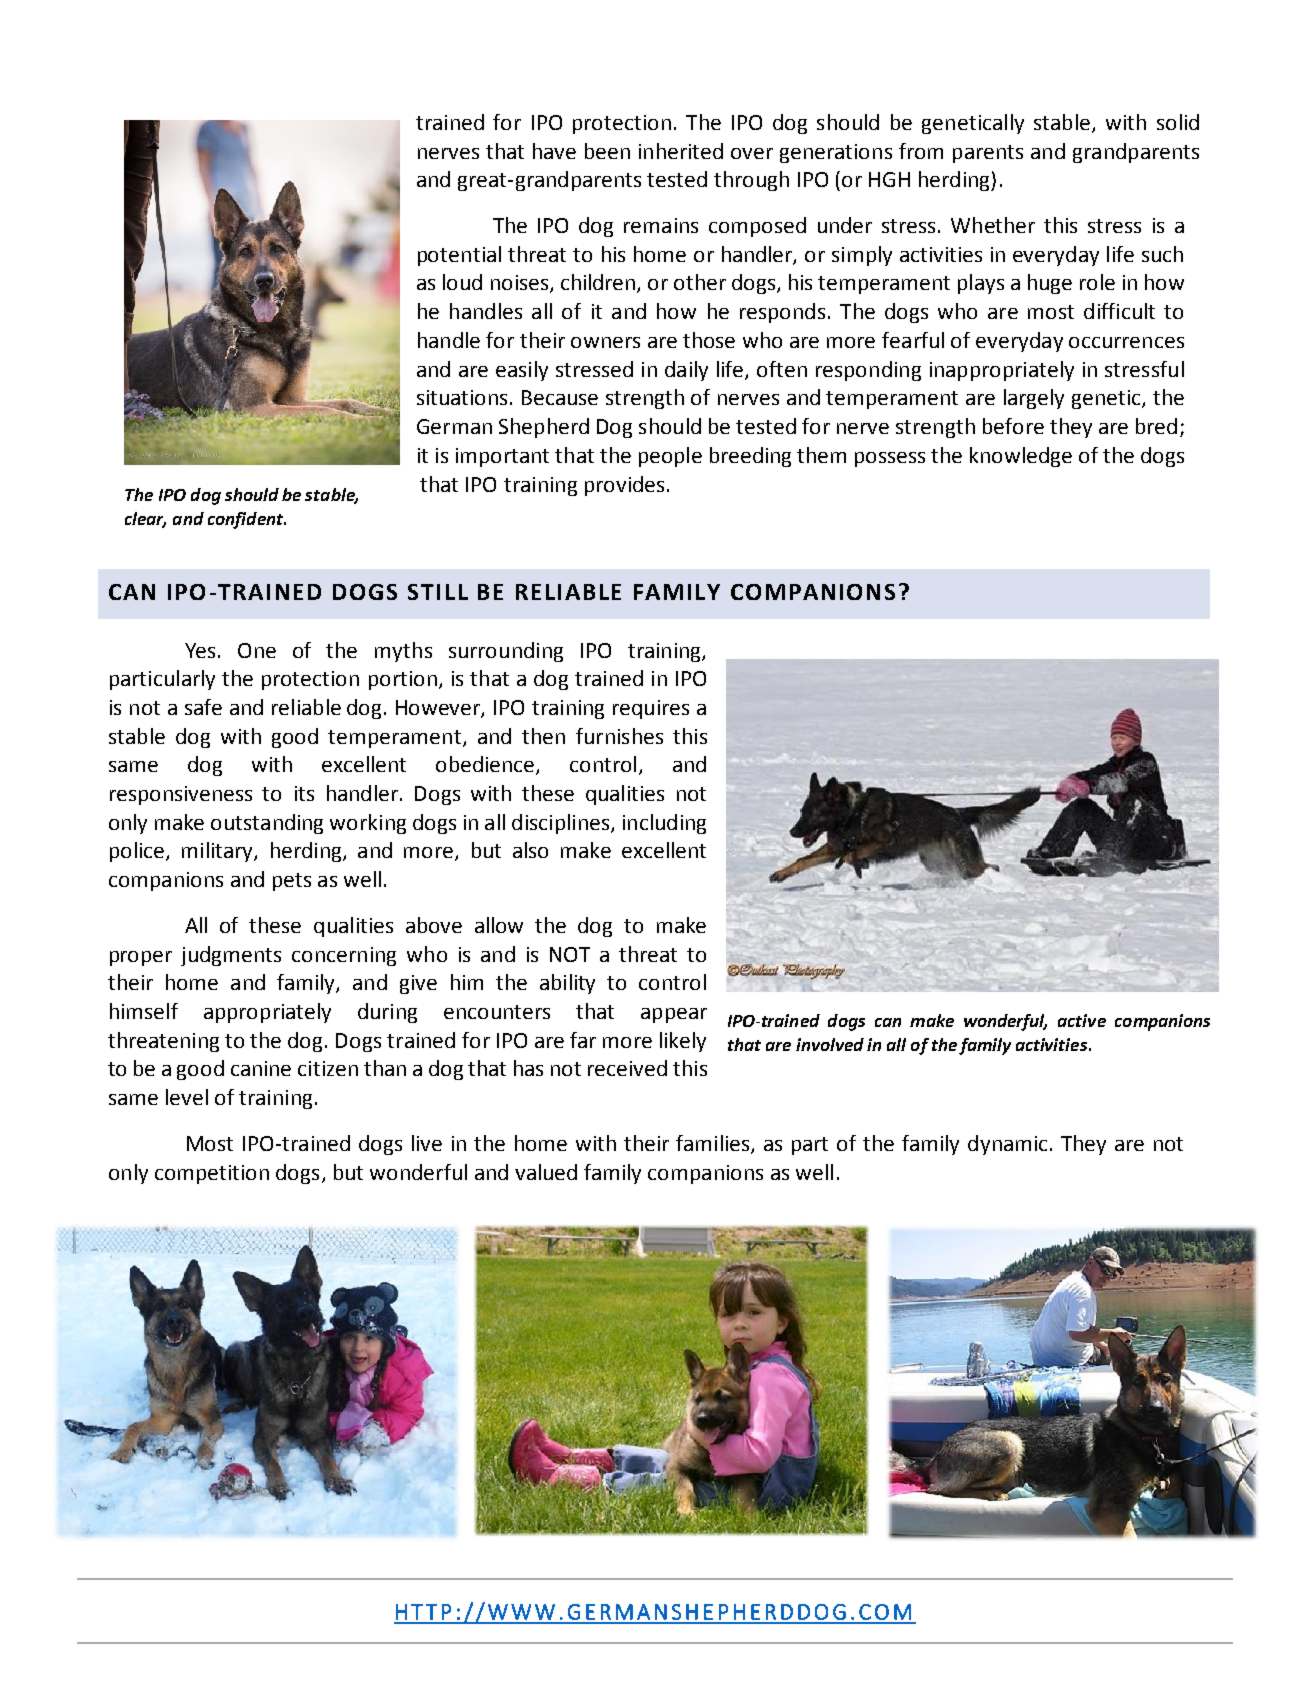 This image has height=1693, width=1308. What do you see at coordinates (921, 151) in the image?
I see `from` at bounding box center [921, 151].
